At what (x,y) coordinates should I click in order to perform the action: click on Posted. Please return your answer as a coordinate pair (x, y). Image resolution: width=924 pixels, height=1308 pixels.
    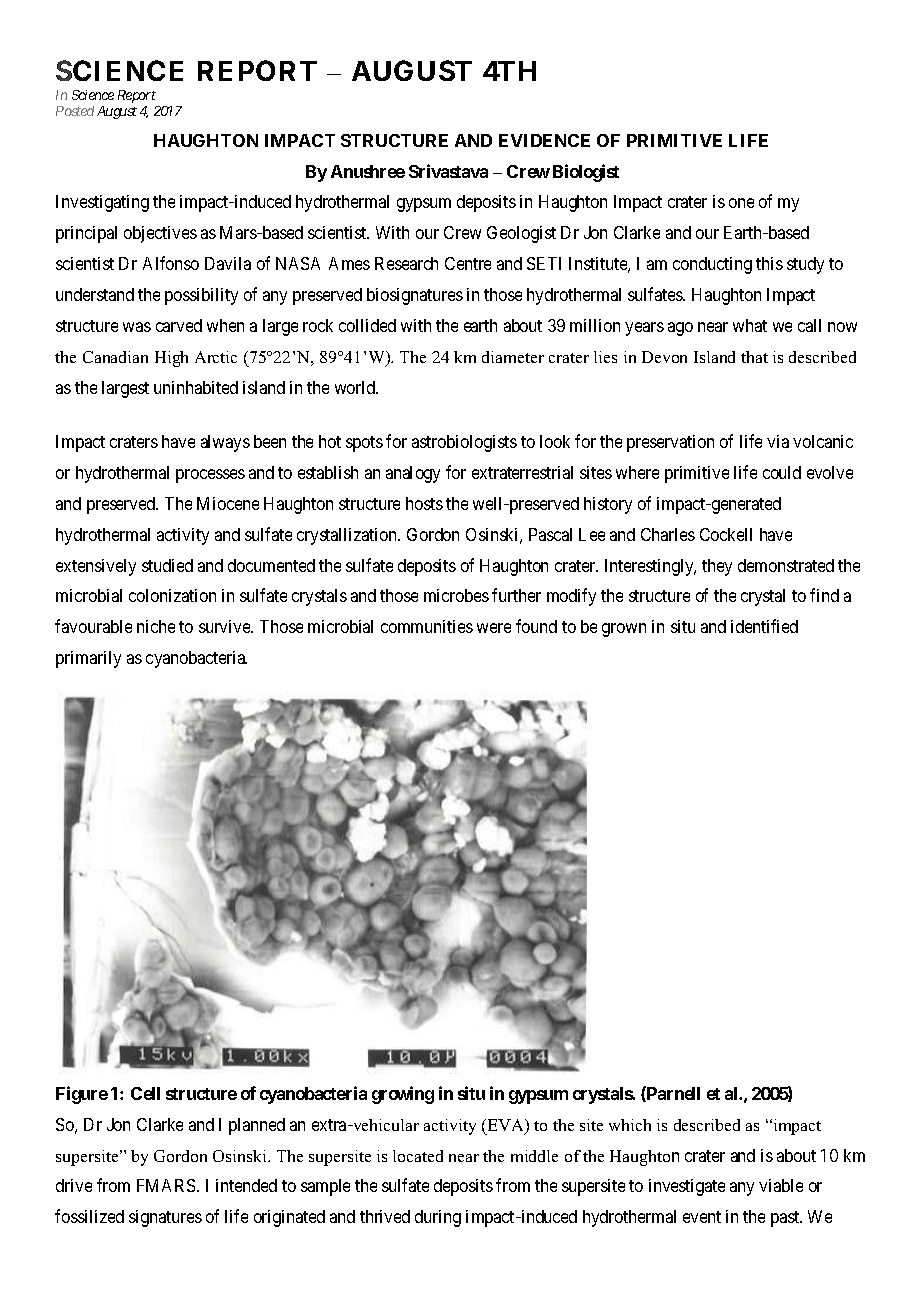
    Looking at the image, I should click on (75, 111).
